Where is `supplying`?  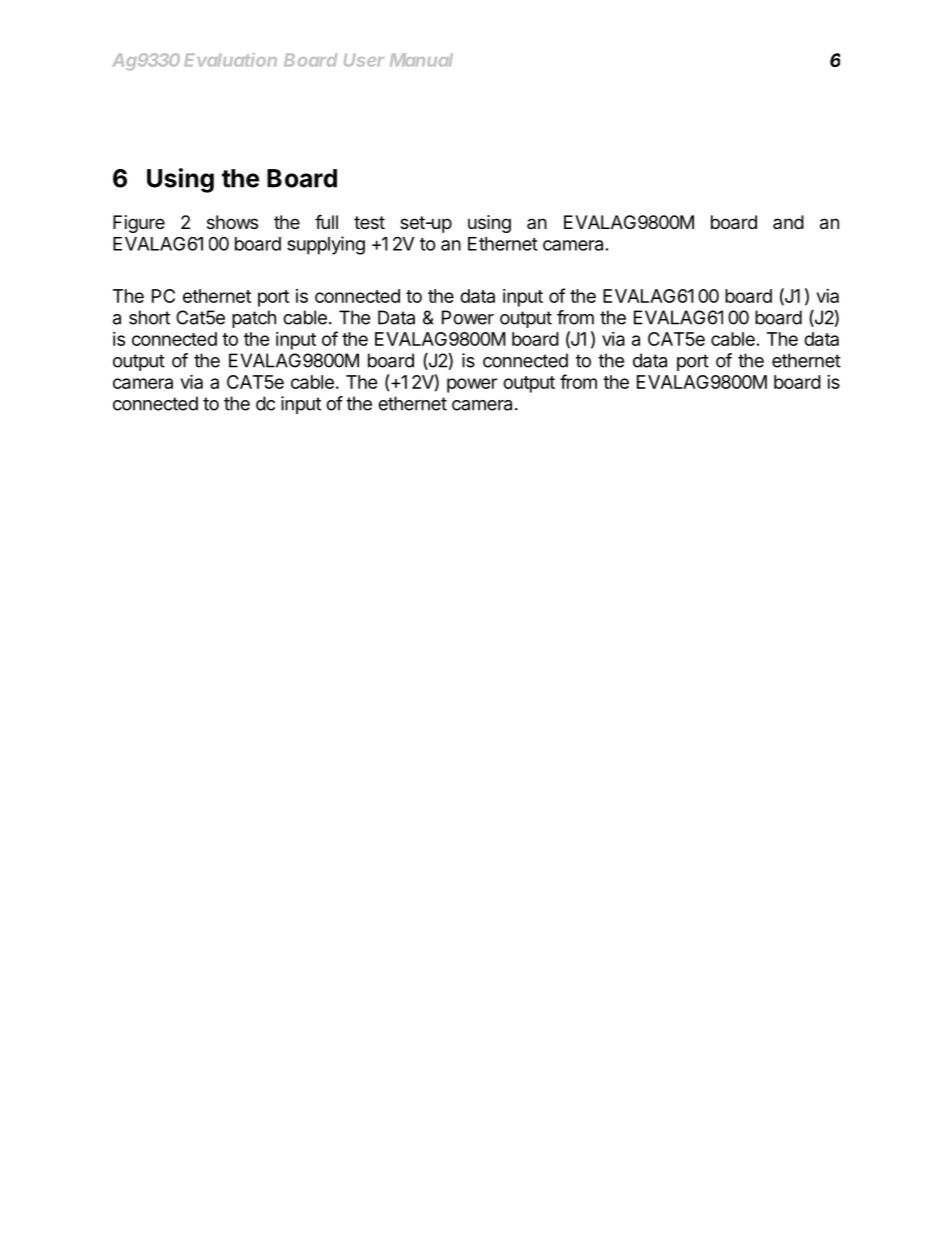 supplying is located at coordinates (326, 245).
